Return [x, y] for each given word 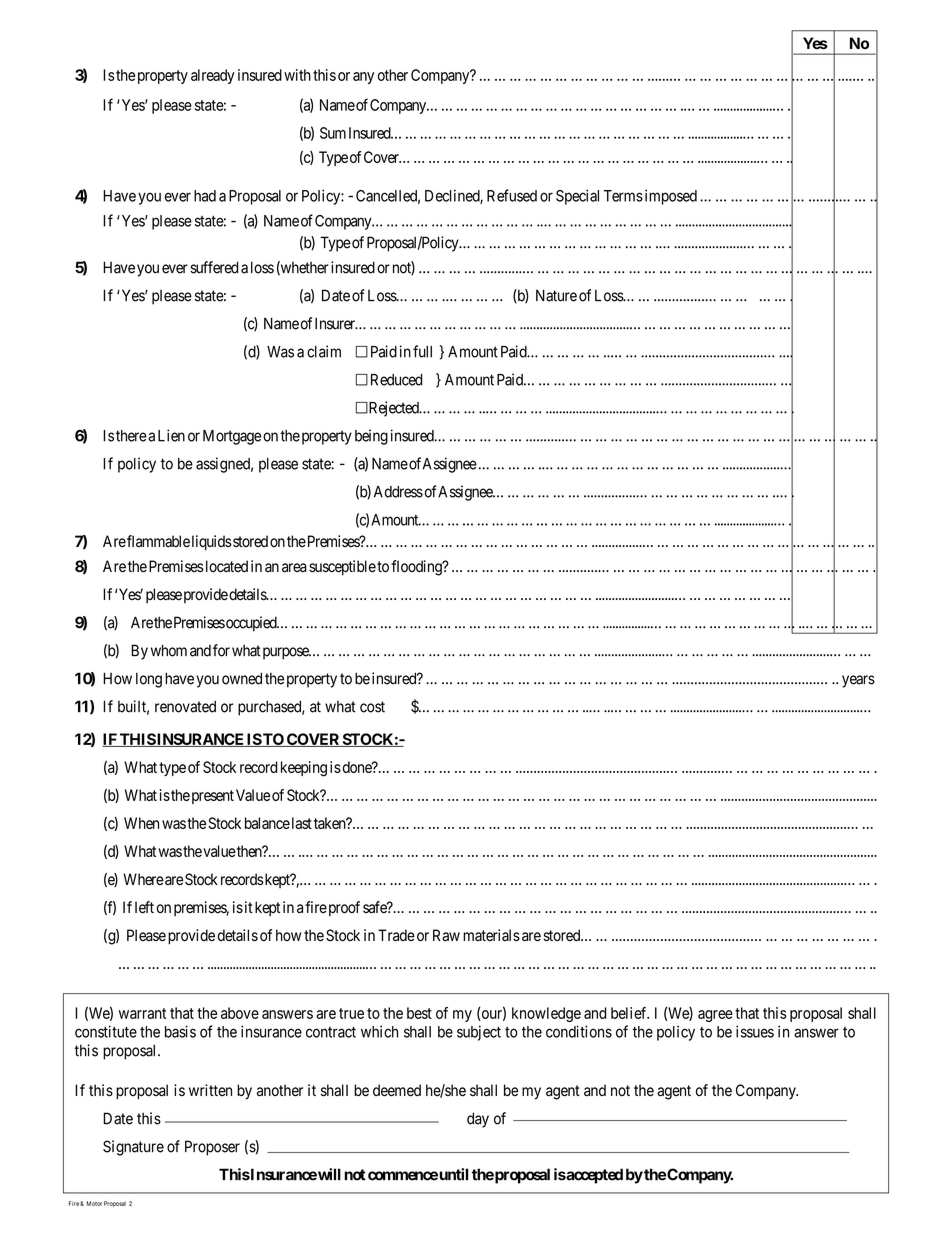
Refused [512, 195]
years [858, 681]
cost [372, 707]
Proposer [212, 1148]
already [213, 76]
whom [169, 650]
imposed [669, 197]
